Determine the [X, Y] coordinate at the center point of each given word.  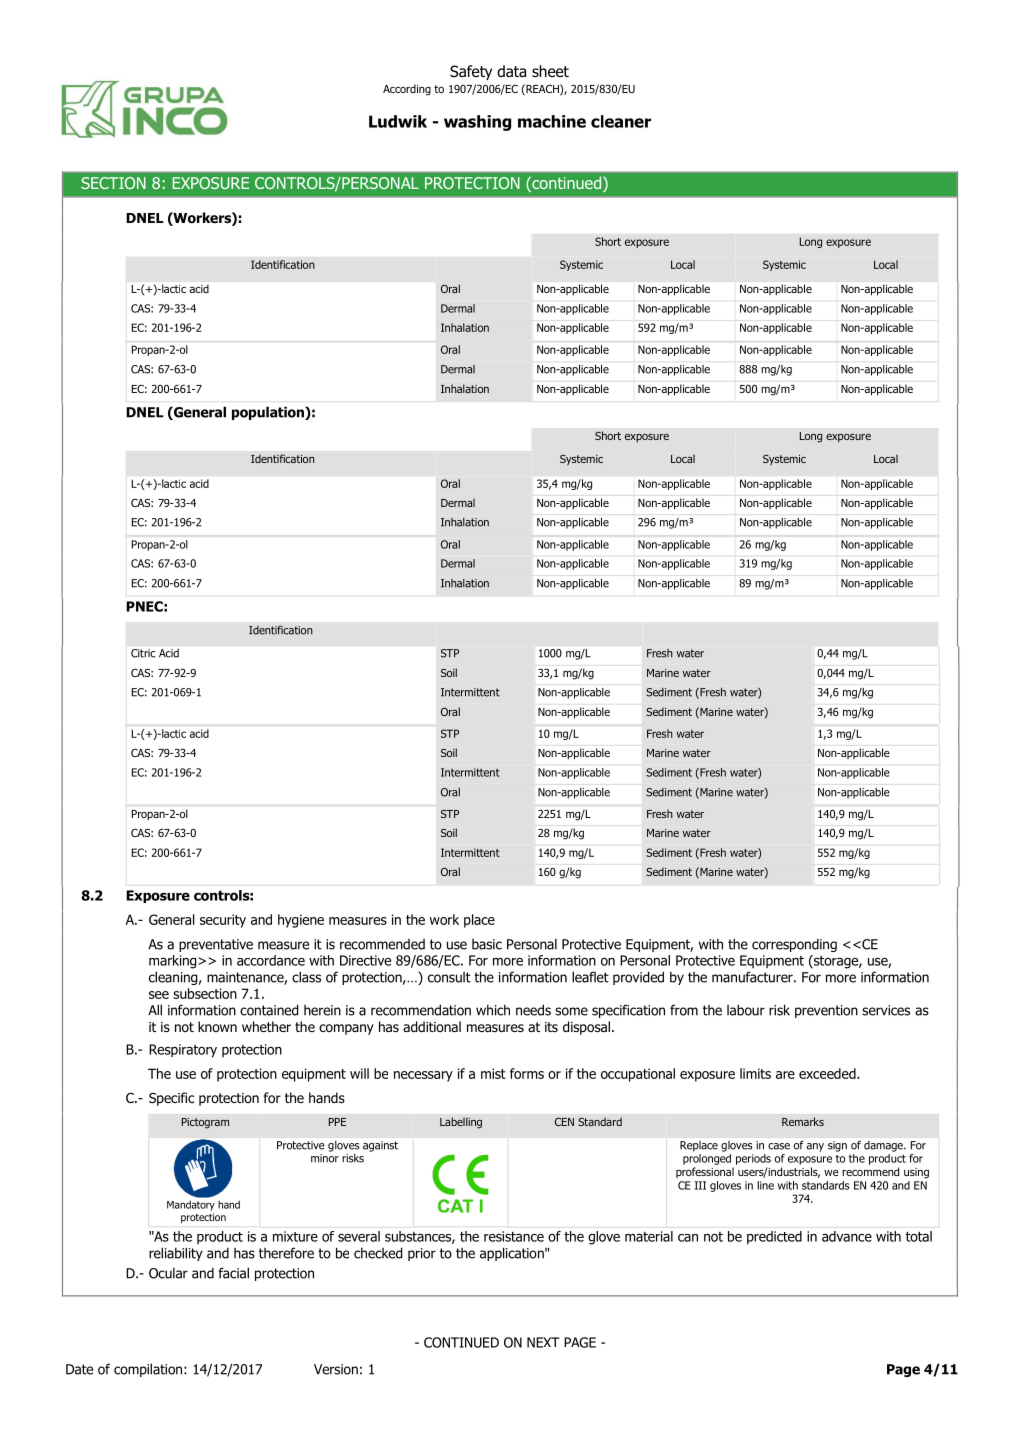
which [493, 1010]
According [407, 90]
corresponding [794, 945]
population [269, 413]
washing [477, 123]
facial [233, 1273]
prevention [826, 1011]
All [155, 1010]
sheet [550, 71]
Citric [143, 653]
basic [487, 944]
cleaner [621, 121]
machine [552, 121]
